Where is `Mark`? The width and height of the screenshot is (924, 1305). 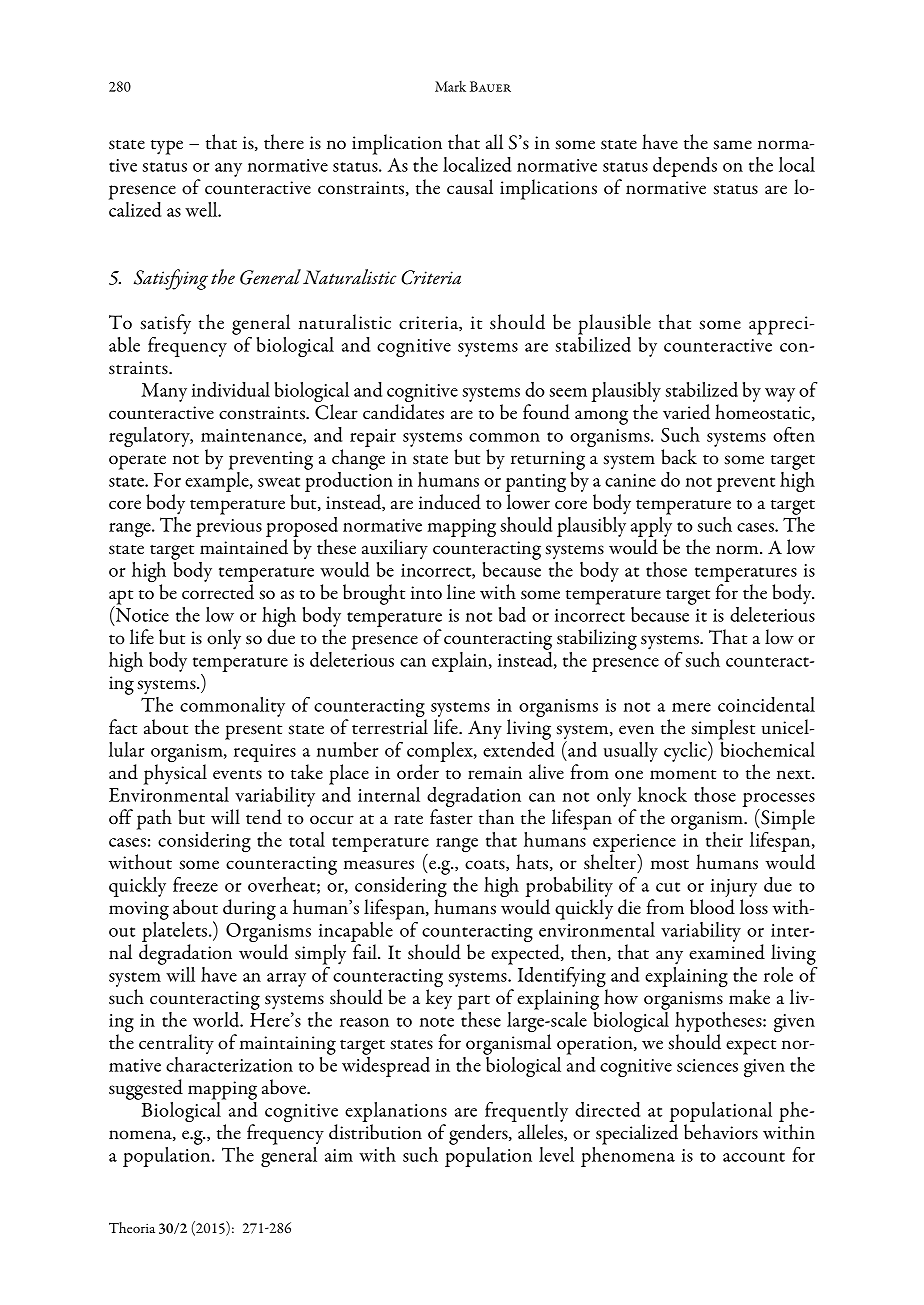 Mark is located at coordinates (450, 86).
